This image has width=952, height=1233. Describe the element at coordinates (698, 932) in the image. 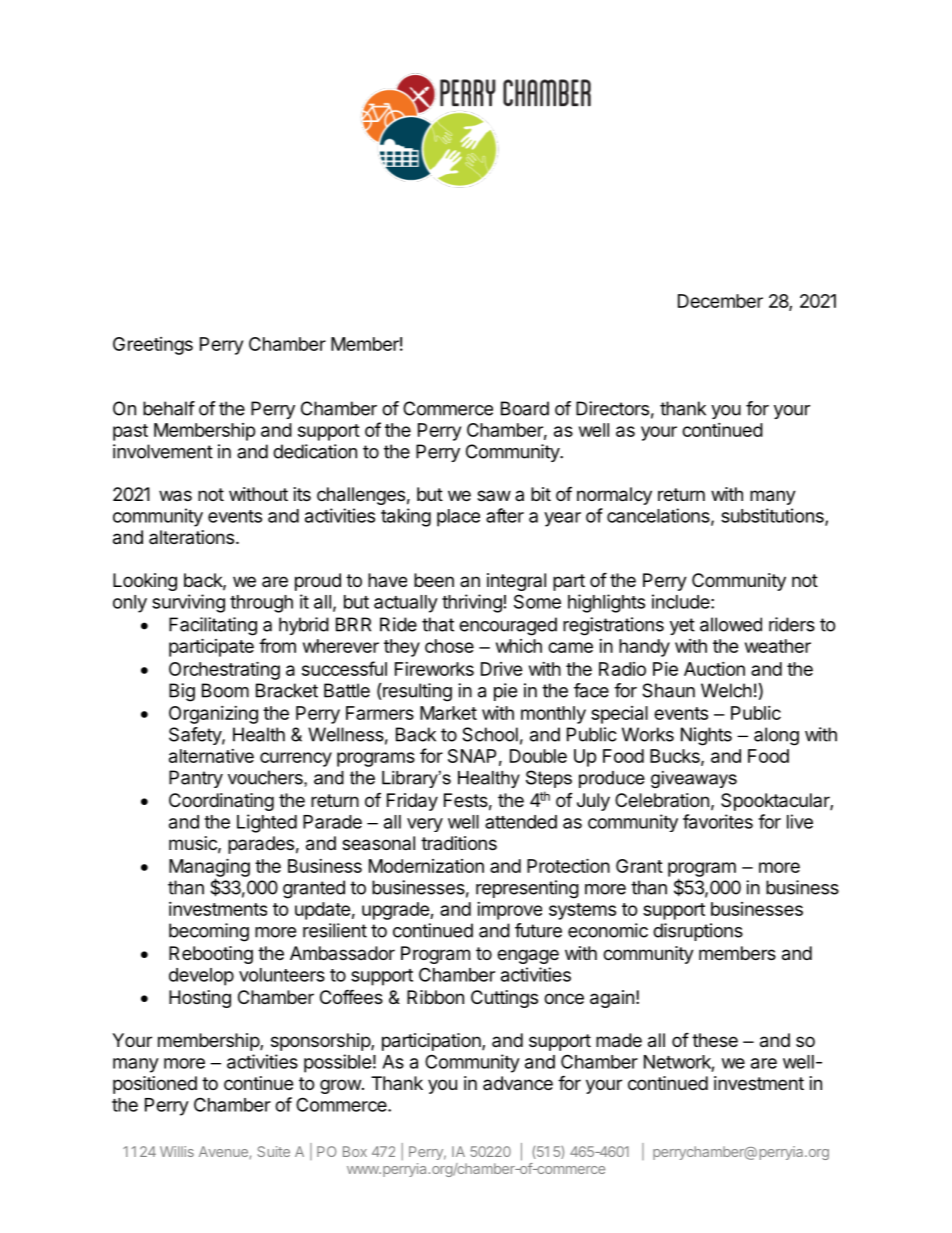

I see `disruptions` at that location.
